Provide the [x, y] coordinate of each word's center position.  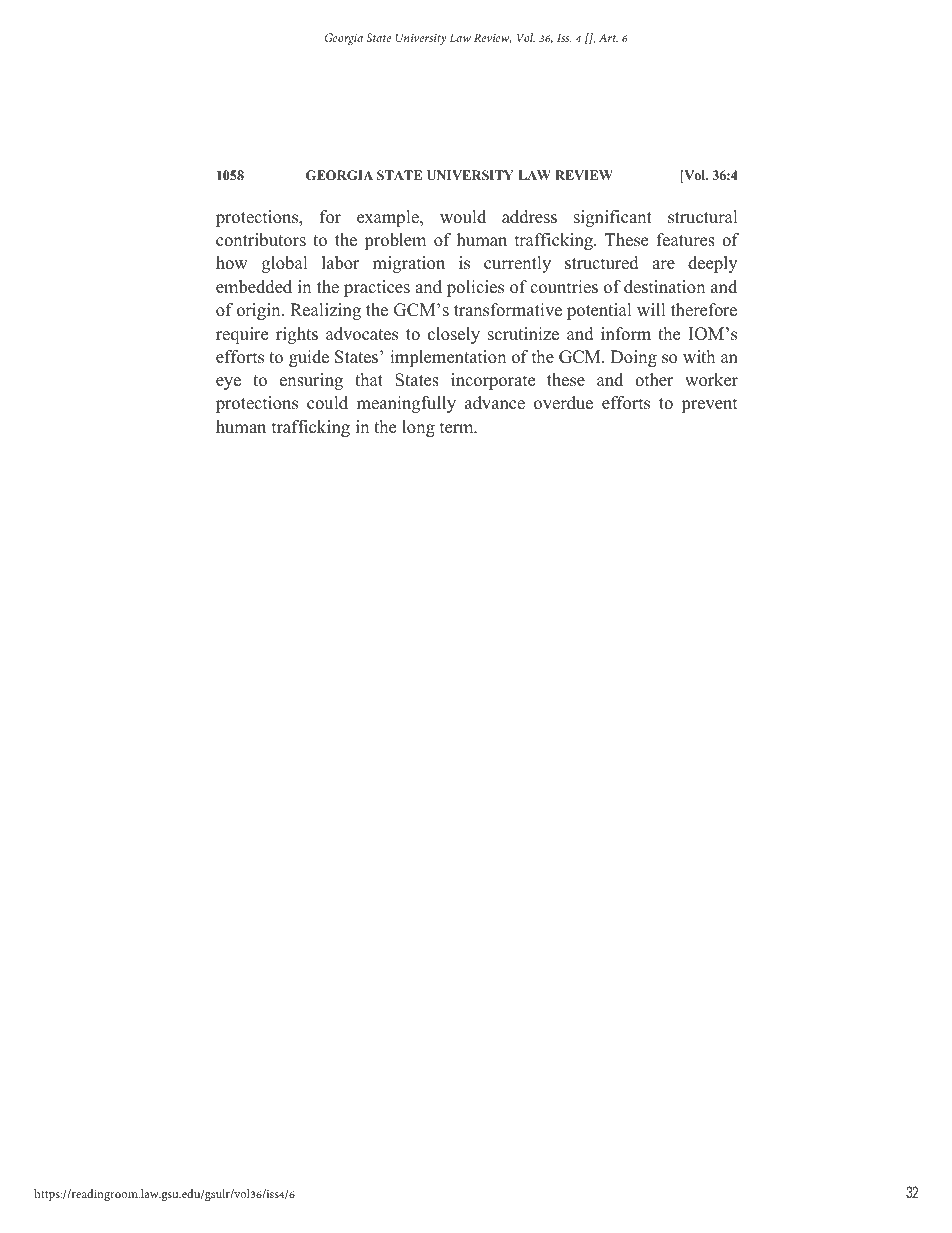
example [389, 218]
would [463, 217]
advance [495, 403]
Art [608, 37]
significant [613, 218]
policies [475, 288]
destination [664, 287]
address [529, 217]
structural [703, 217]
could [327, 403]
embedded [254, 287]
